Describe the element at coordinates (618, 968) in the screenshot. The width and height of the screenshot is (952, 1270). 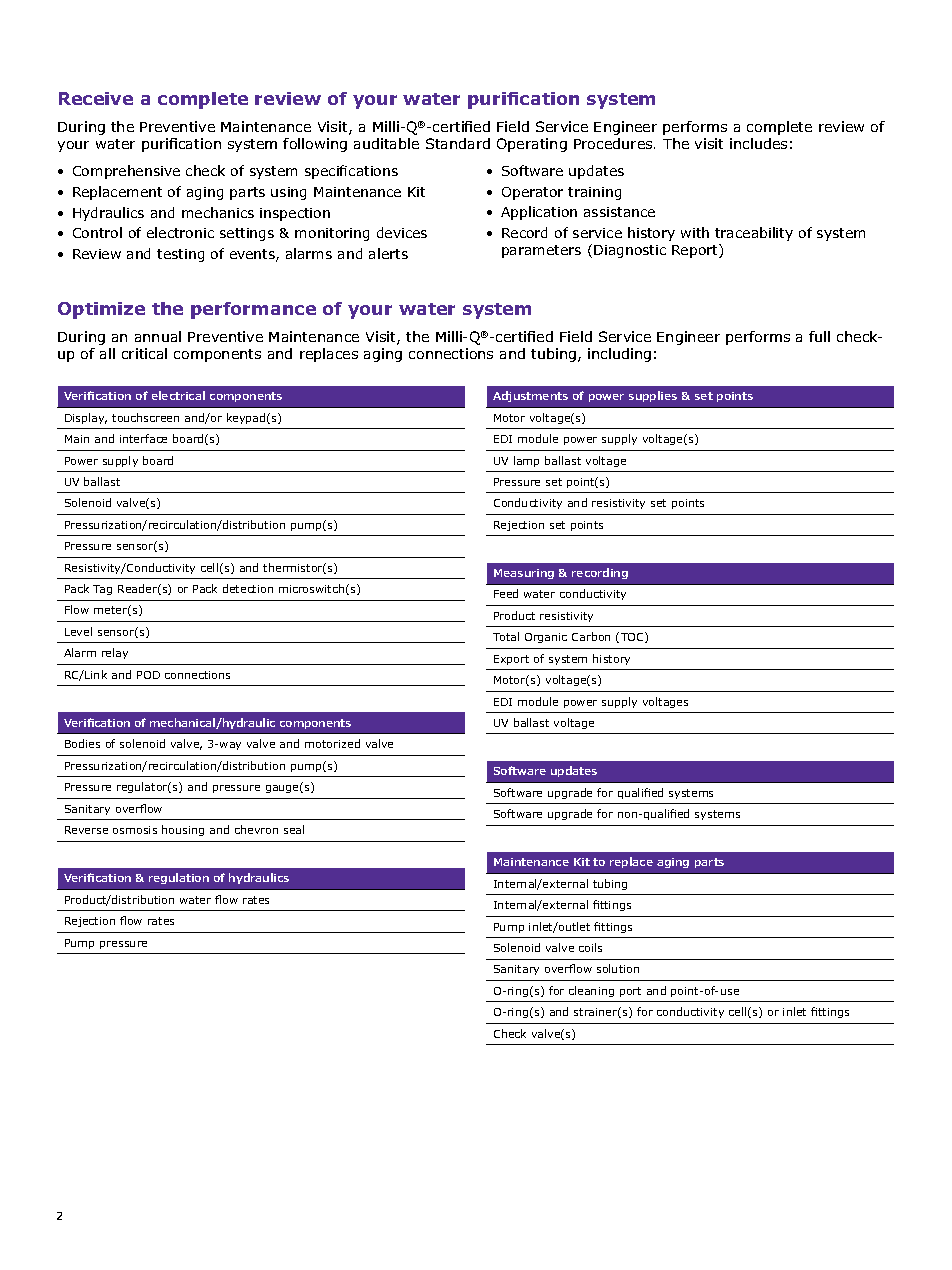
I see `solution` at that location.
